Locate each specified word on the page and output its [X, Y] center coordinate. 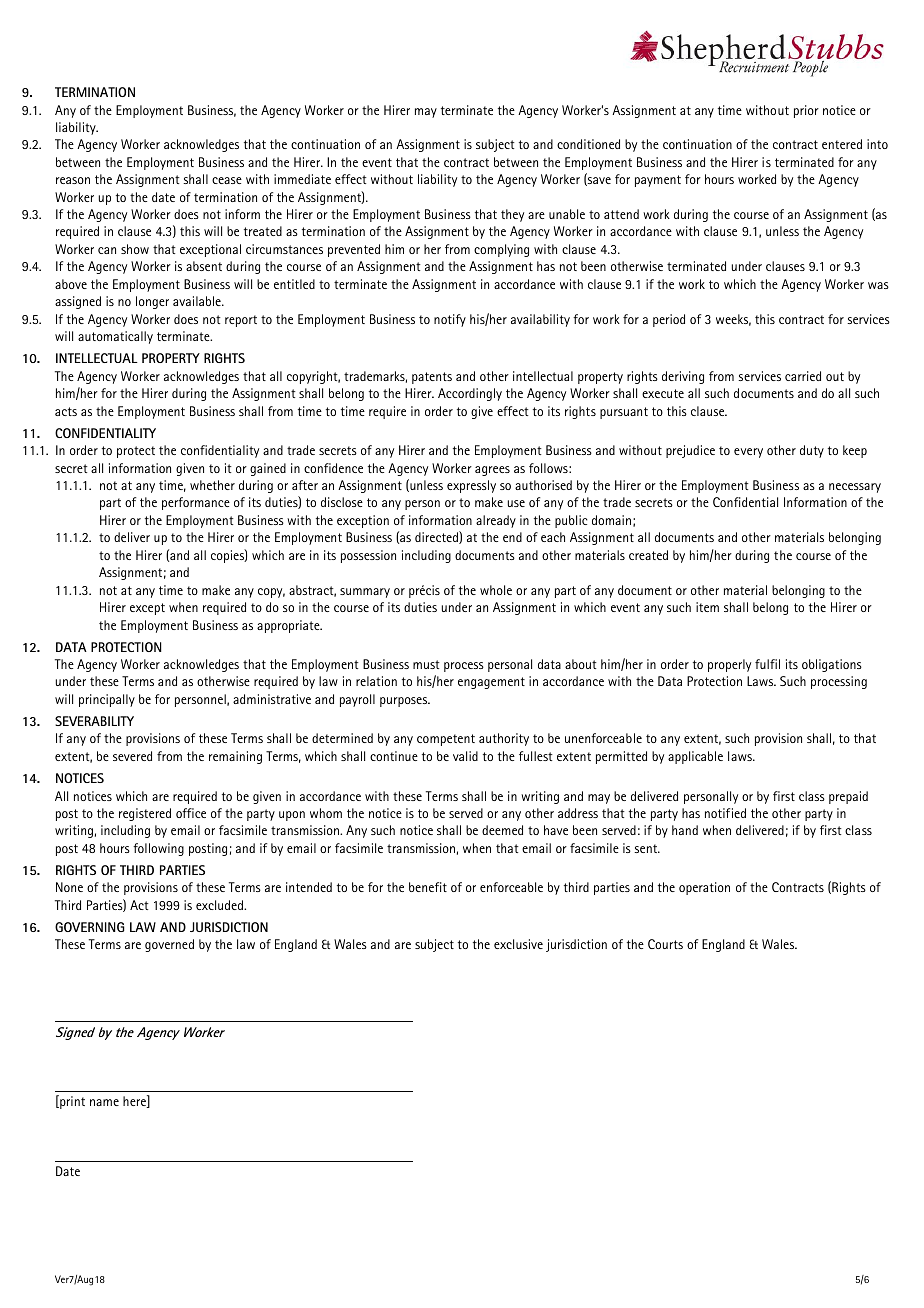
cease [227, 180]
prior [806, 111]
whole [496, 590]
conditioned [588, 144]
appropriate [289, 626]
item [707, 607]
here [135, 1101]
